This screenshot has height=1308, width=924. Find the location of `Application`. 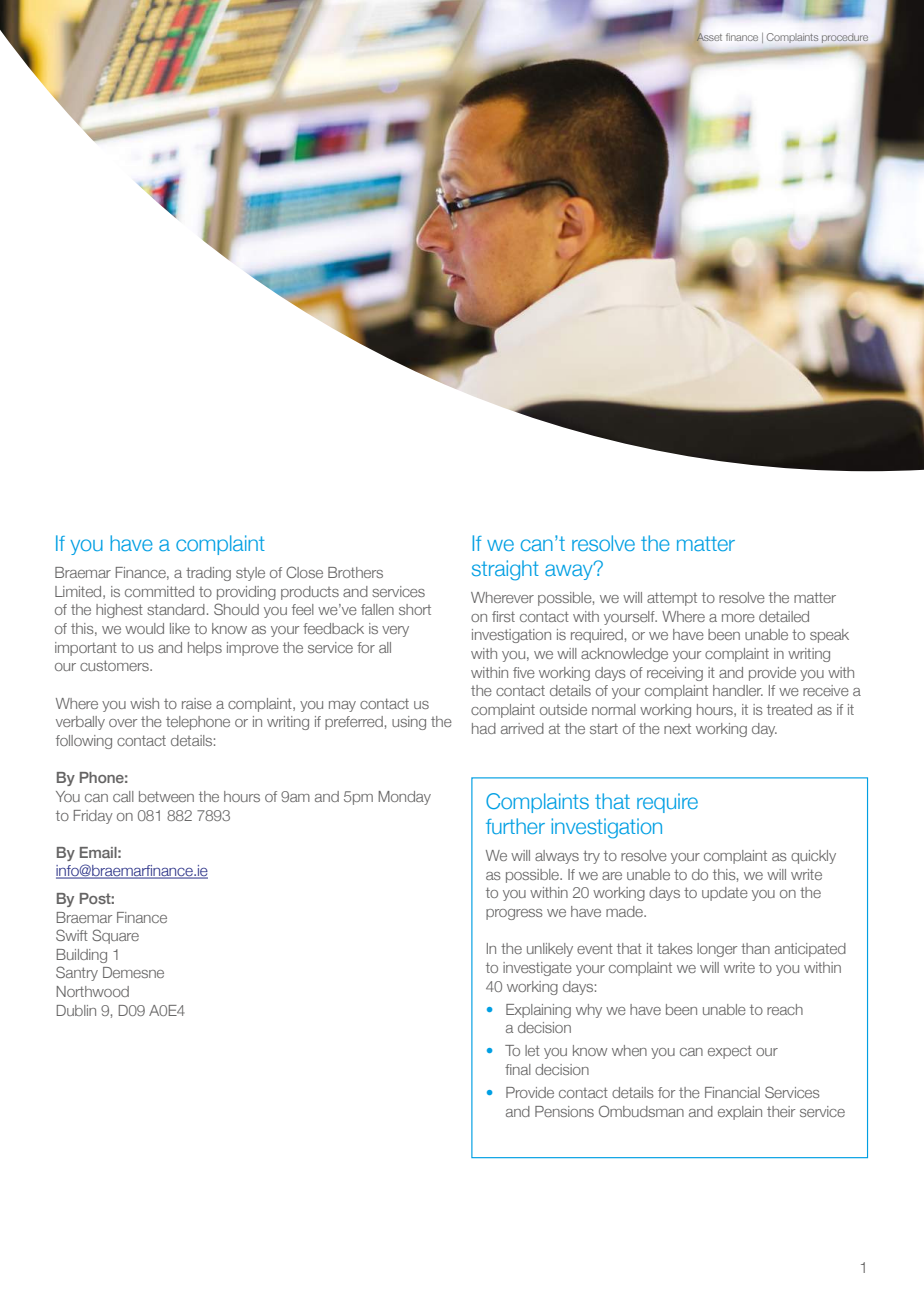

Application is located at coordinates (802, 38).
